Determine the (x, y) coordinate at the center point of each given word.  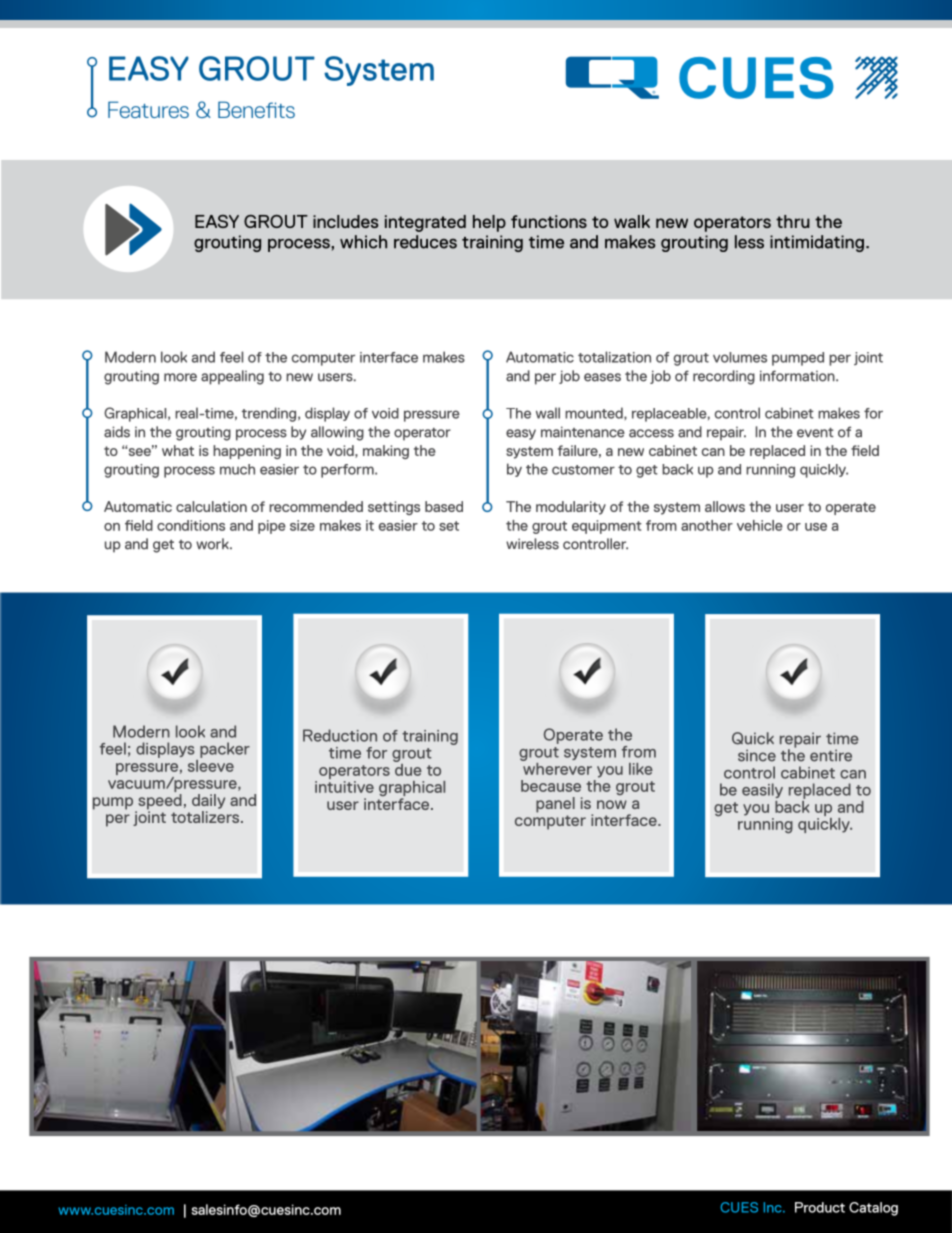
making (386, 452)
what (178, 450)
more (180, 377)
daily (208, 801)
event (815, 433)
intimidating (817, 243)
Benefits (256, 109)
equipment (607, 527)
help (489, 223)
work (213, 544)
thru (793, 221)
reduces (425, 242)
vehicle (760, 525)
